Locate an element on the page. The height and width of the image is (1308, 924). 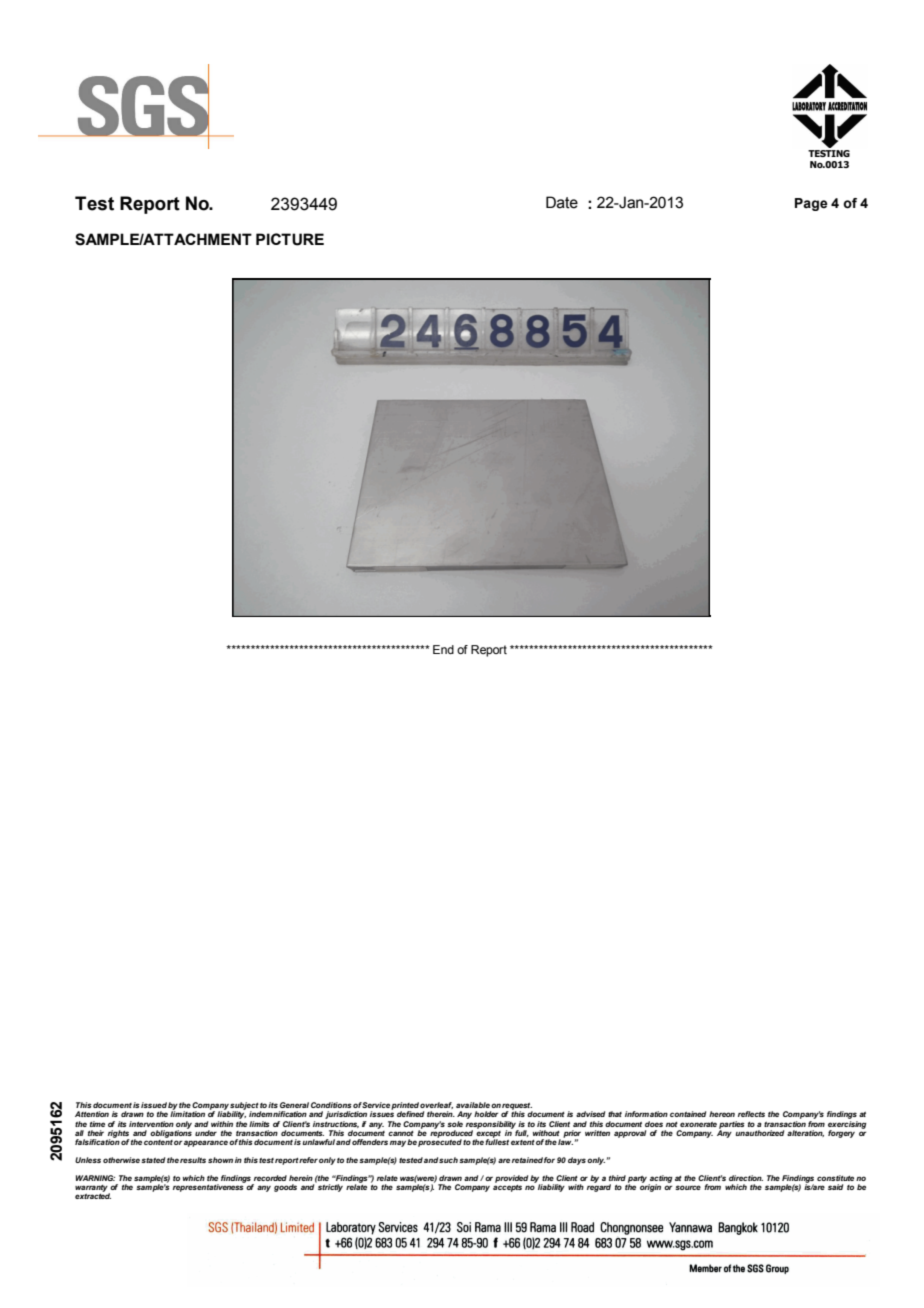
Page is located at coordinates (811, 204).
